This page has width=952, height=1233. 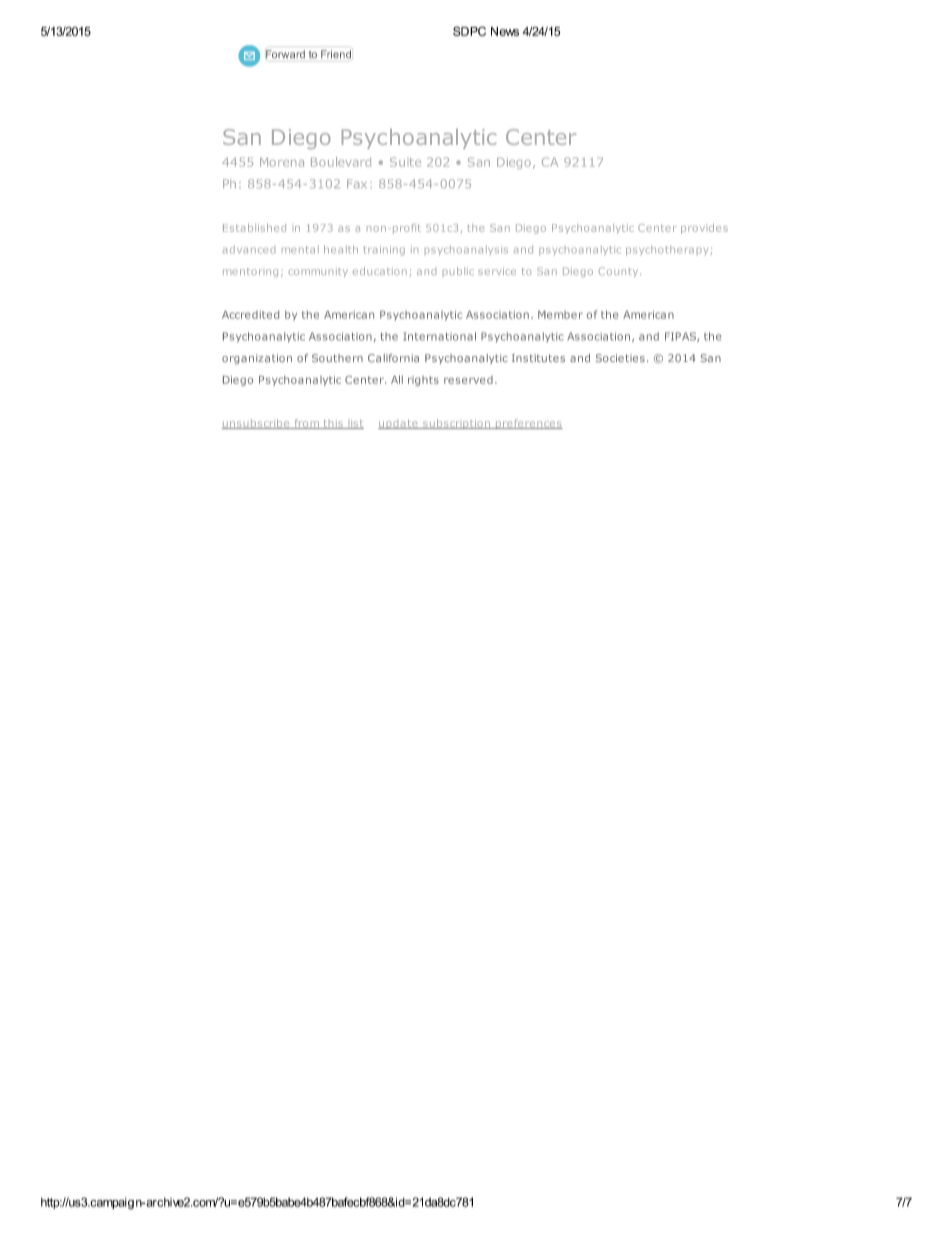 What do you see at coordinates (307, 424) in the page?
I see `from` at bounding box center [307, 424].
